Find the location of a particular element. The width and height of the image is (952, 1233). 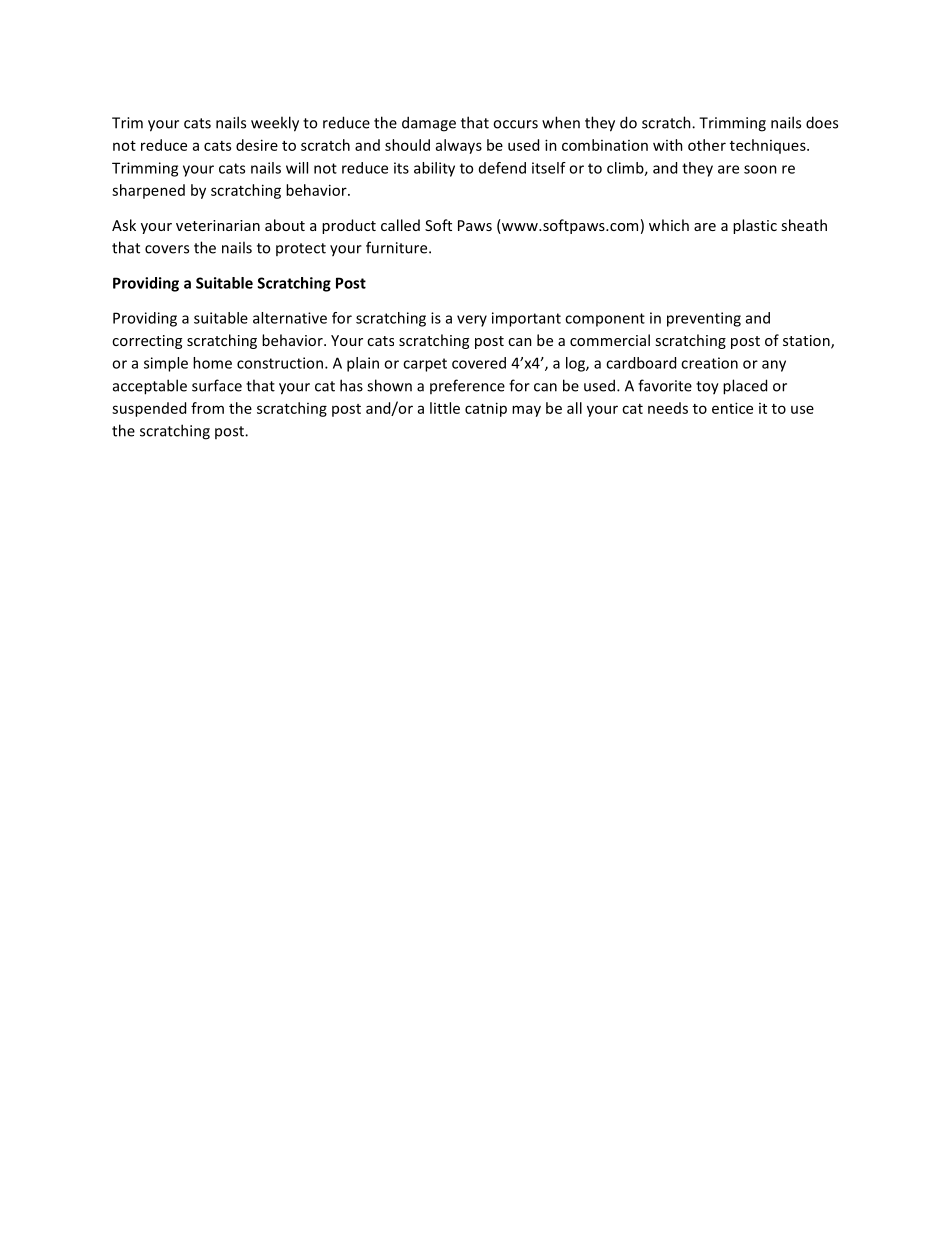

from is located at coordinates (207, 408).
